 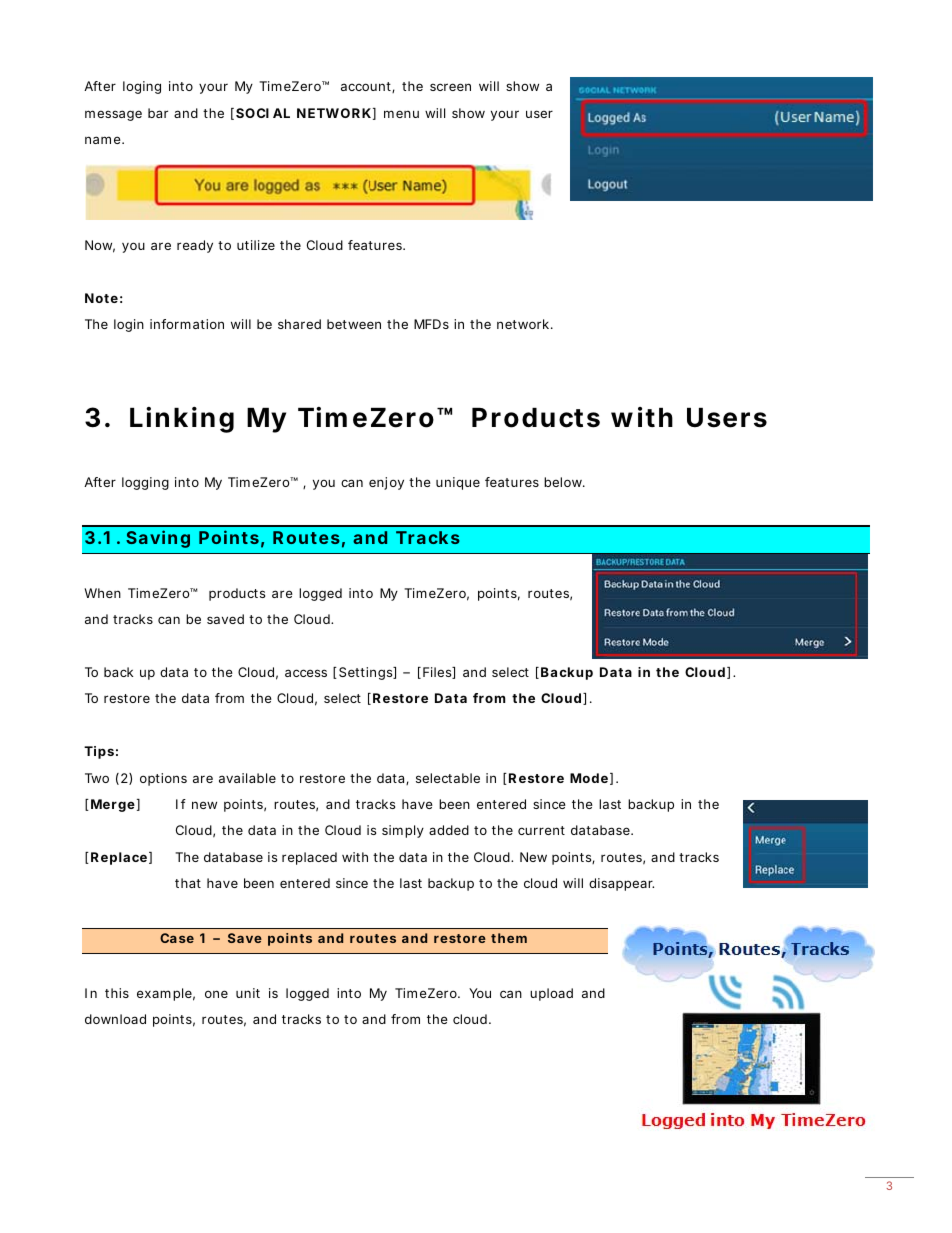 What do you see at coordinates (450, 87) in the screenshot?
I see `screen` at bounding box center [450, 87].
